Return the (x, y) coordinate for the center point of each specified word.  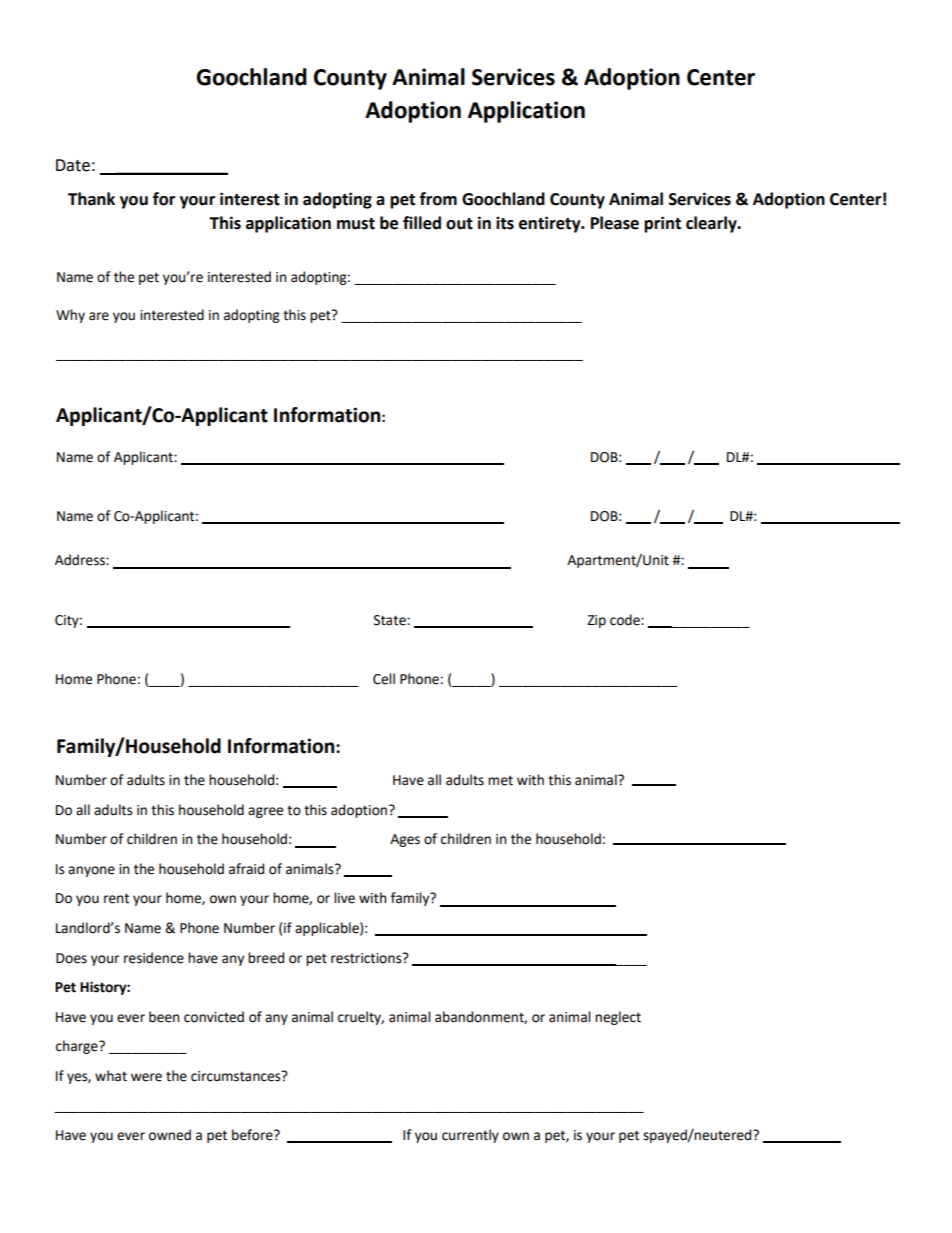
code (626, 620)
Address (81, 560)
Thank (91, 199)
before (253, 1135)
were (146, 1077)
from (438, 199)
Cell (384, 679)
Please (615, 223)
